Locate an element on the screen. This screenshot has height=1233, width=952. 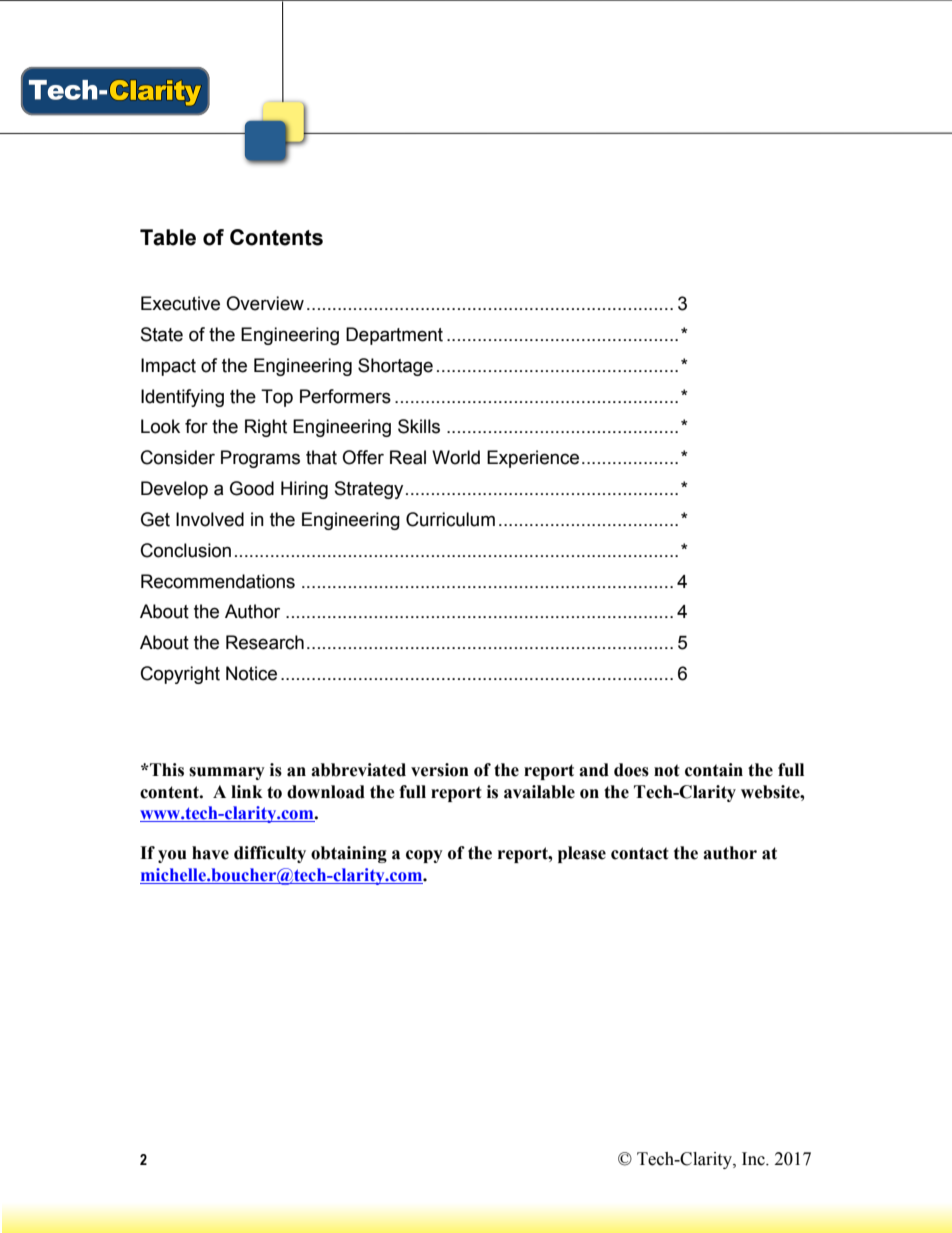
summary is located at coordinates (227, 773).
